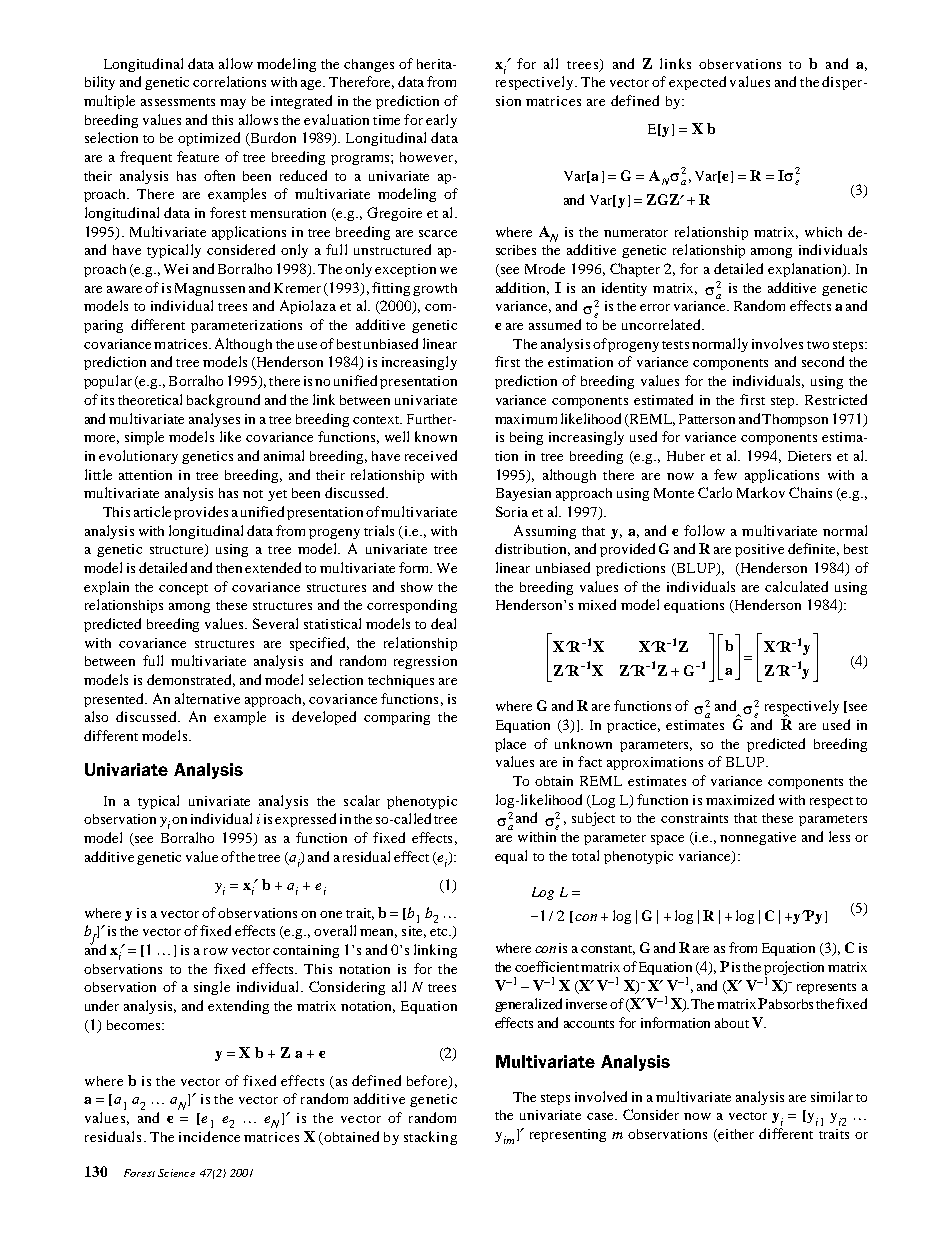  What do you see at coordinates (697, 83) in the image?
I see `expected` at bounding box center [697, 83].
